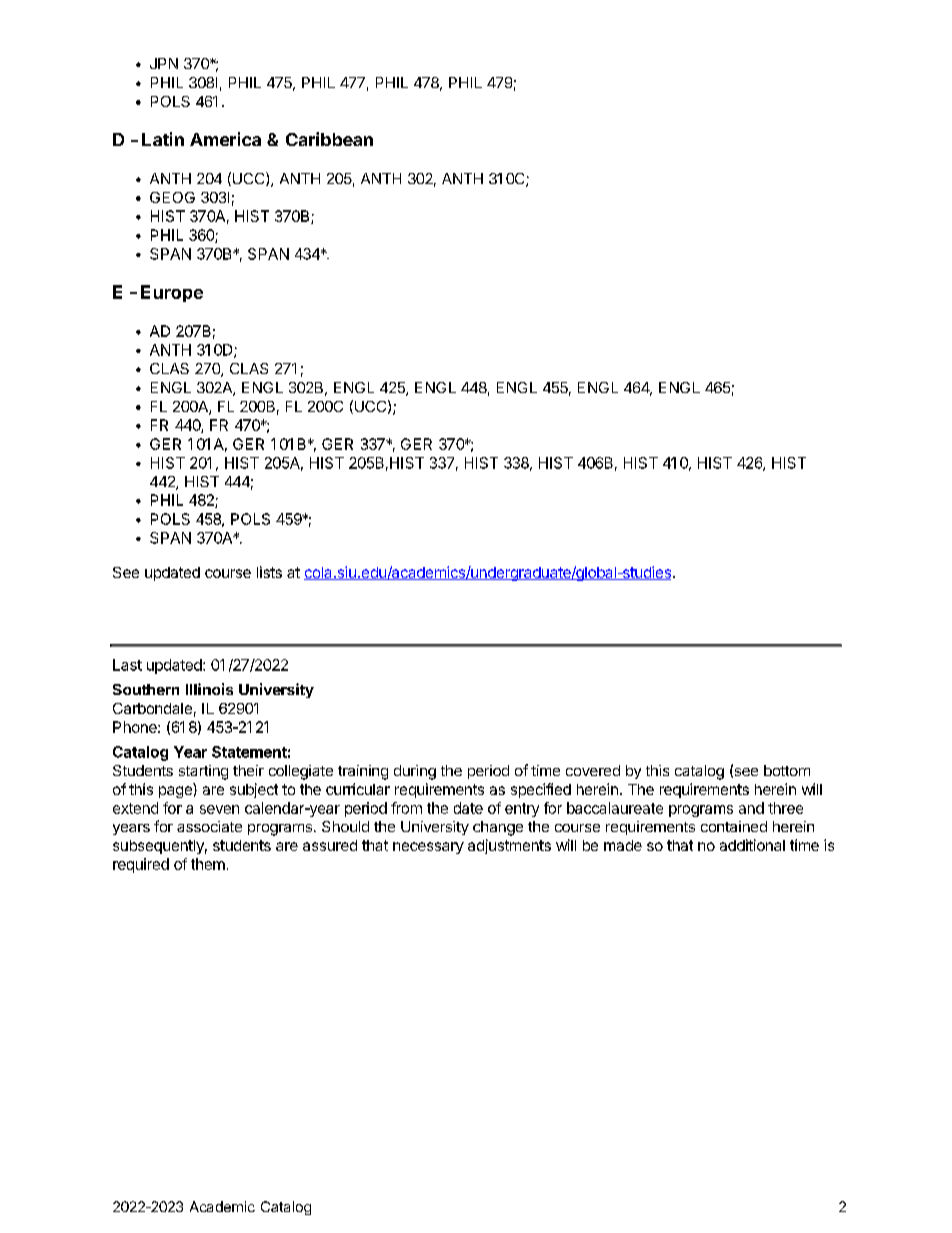 This document has width=952, height=1233. I want to click on Illinois, so click(209, 689).
